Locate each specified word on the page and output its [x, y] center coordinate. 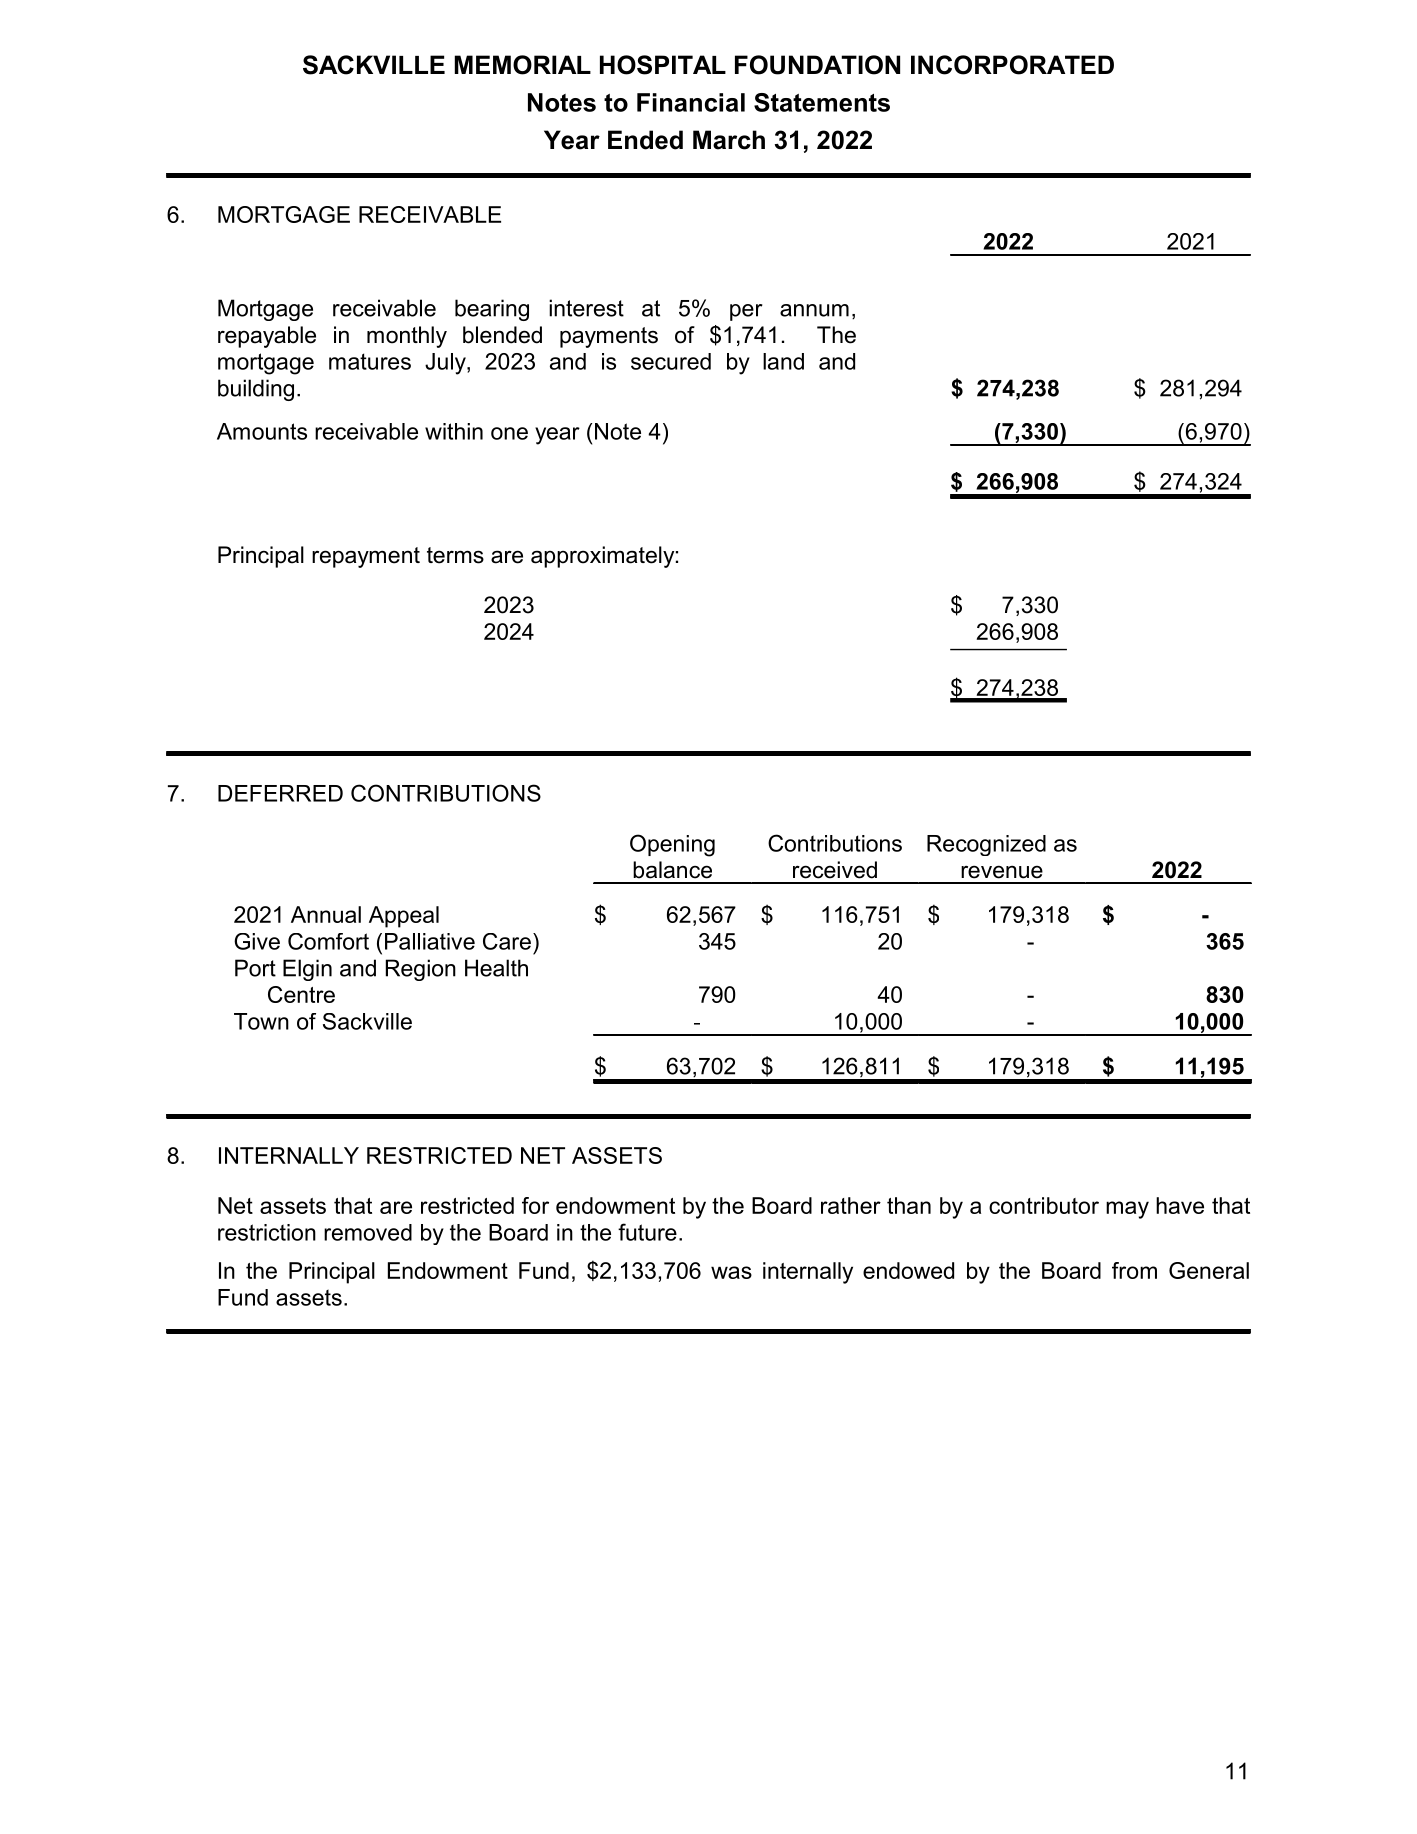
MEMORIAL [523, 65]
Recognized [986, 845]
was [731, 1272]
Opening [672, 845]
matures [370, 361]
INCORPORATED [1012, 65]
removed [368, 1232]
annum [814, 310]
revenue [1002, 872]
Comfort [328, 941]
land [783, 361]
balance [672, 870]
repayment [366, 557]
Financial [691, 102]
